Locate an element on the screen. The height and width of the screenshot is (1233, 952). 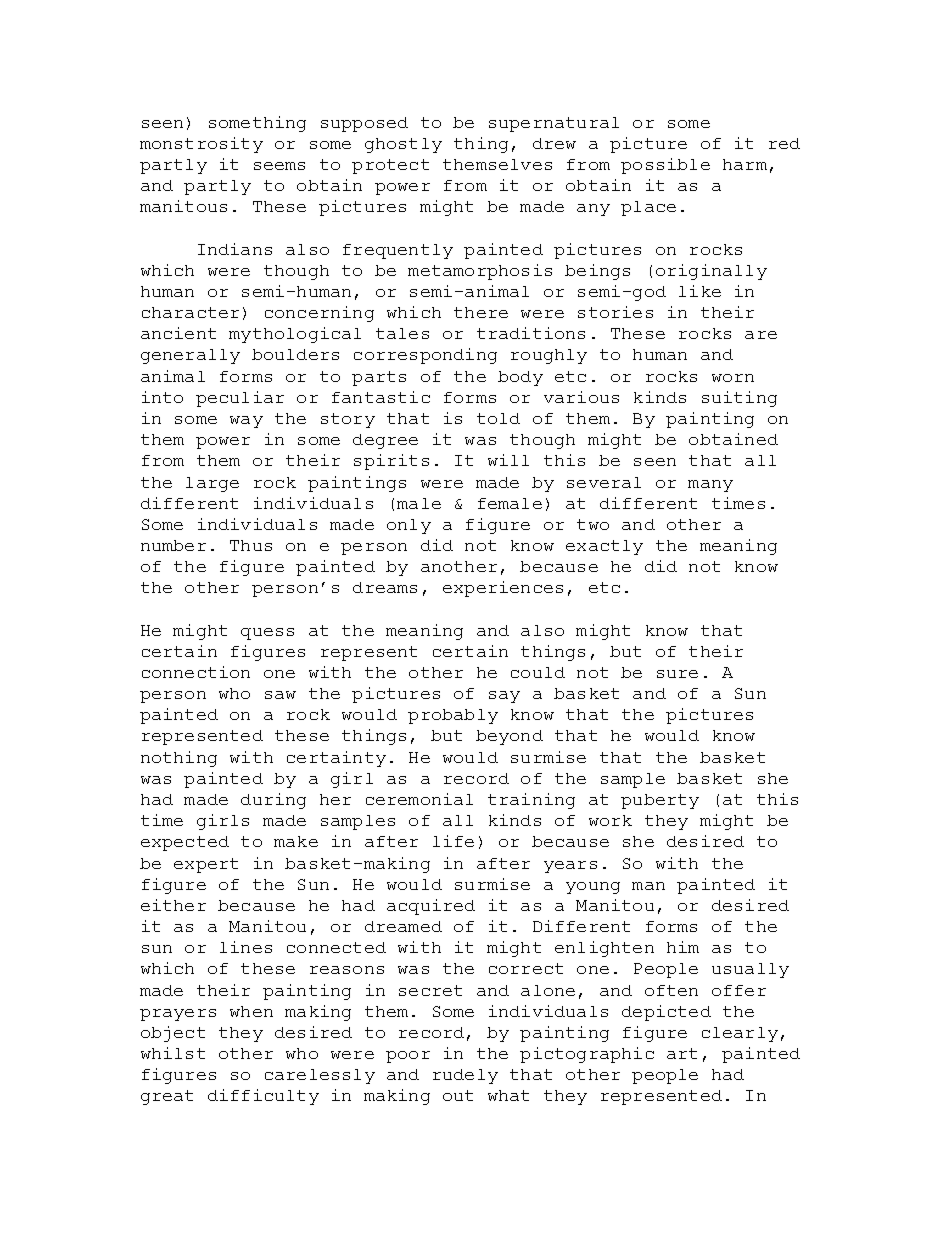
saw is located at coordinates (280, 695).
